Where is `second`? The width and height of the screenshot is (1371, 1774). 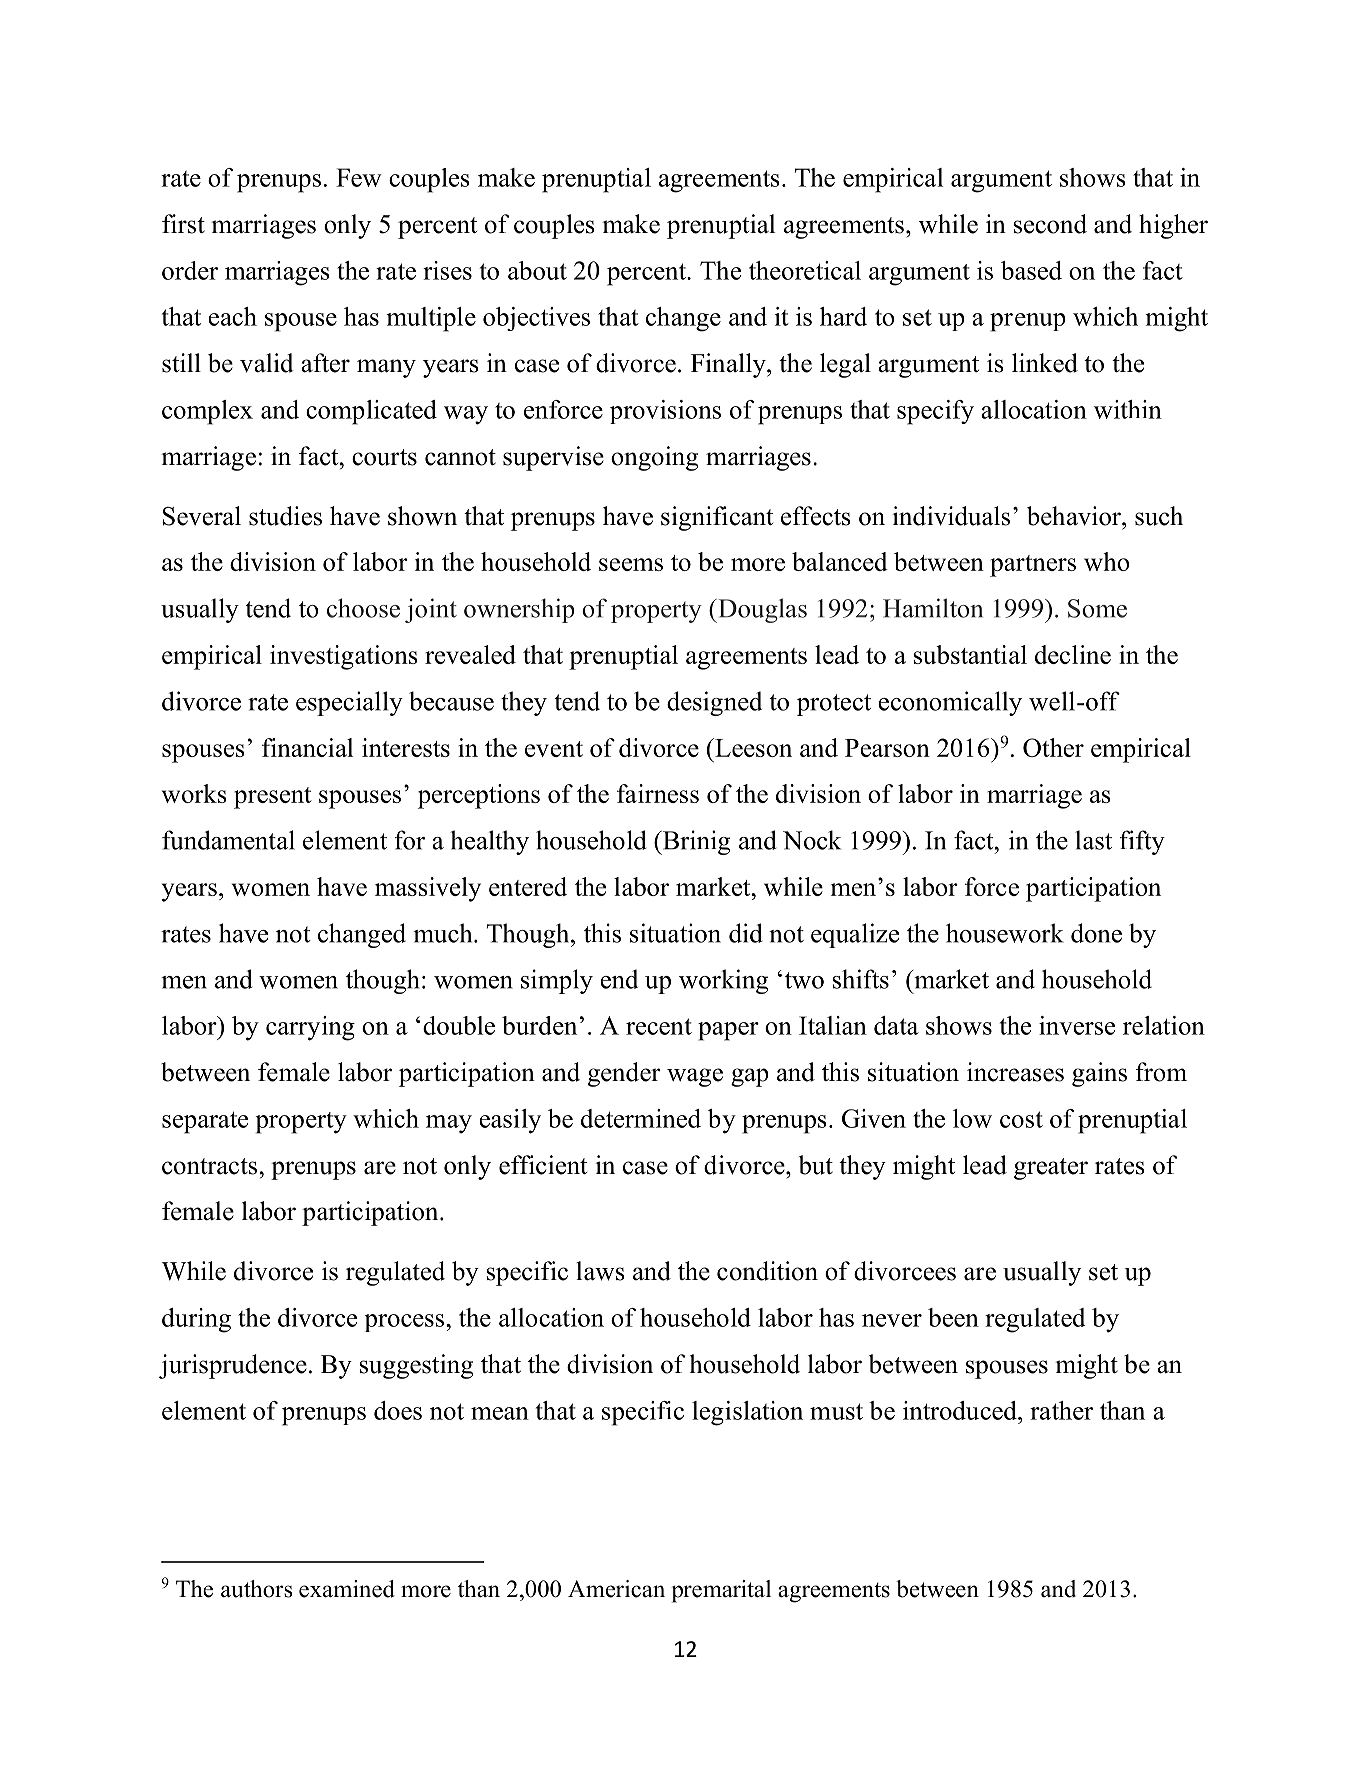
second is located at coordinates (1050, 224).
